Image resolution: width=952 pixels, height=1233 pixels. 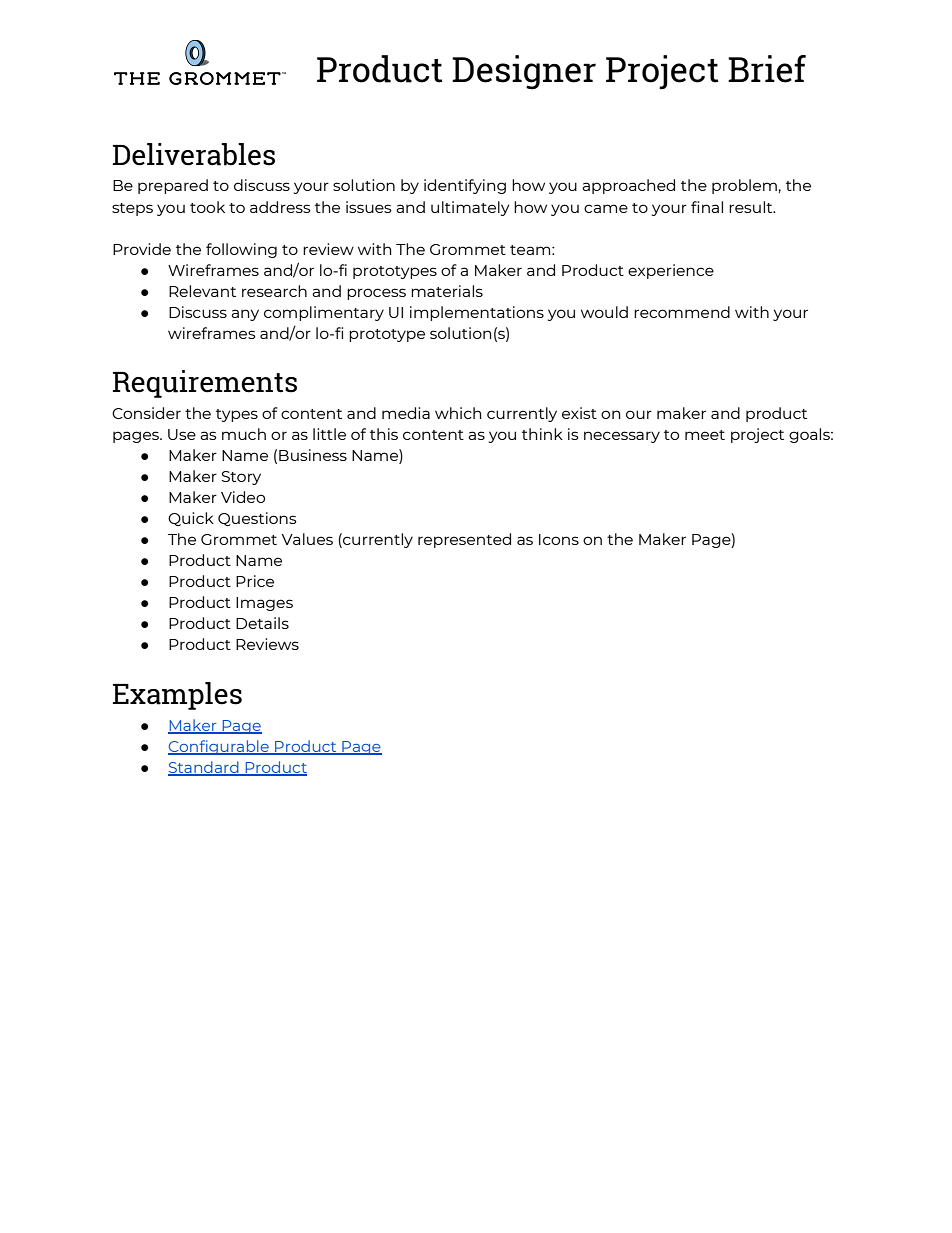 What do you see at coordinates (705, 435) in the screenshot?
I see `meet` at bounding box center [705, 435].
